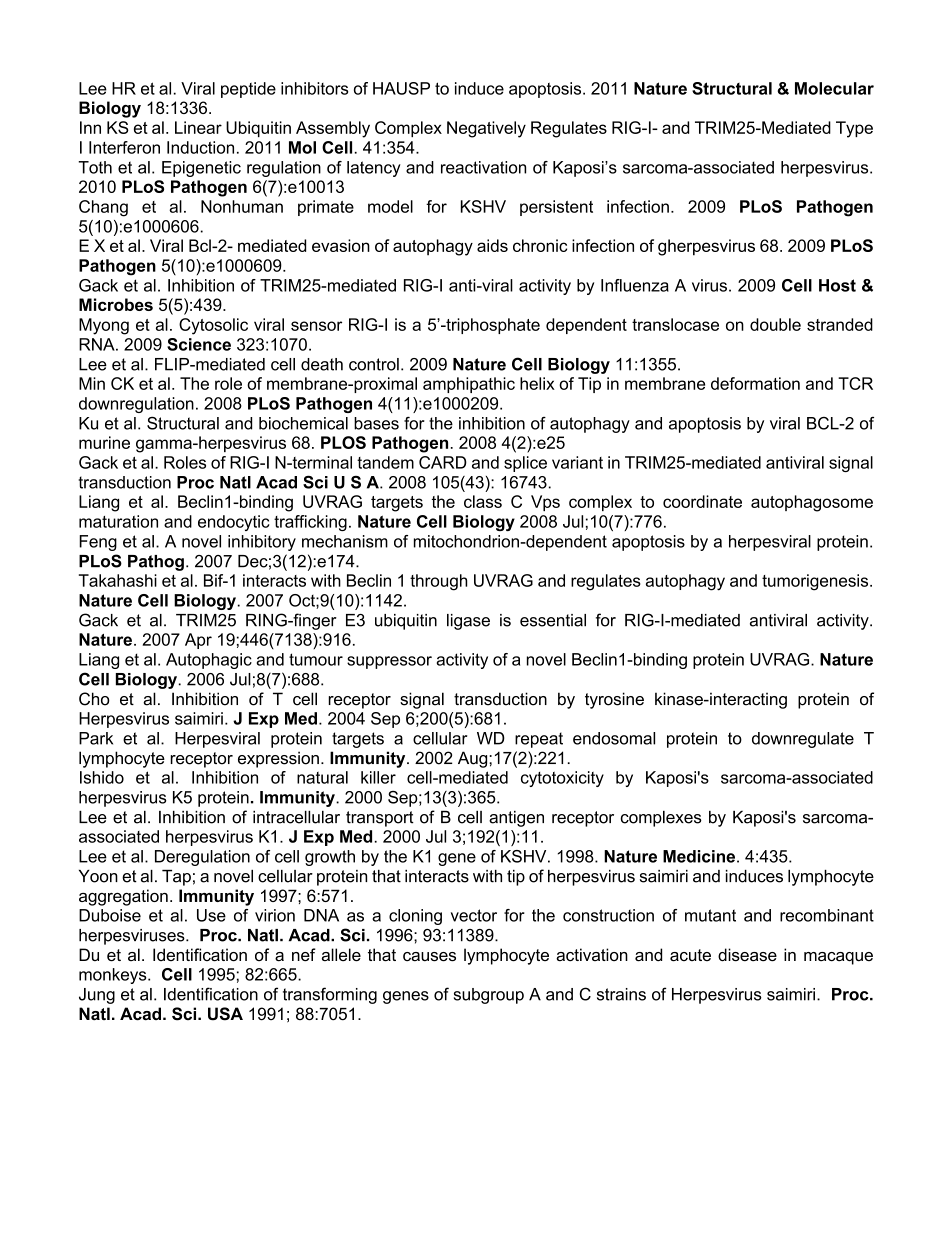 The width and height of the screenshot is (952, 1233). What do you see at coordinates (225, 1014) in the screenshot?
I see `USA` at bounding box center [225, 1014].
